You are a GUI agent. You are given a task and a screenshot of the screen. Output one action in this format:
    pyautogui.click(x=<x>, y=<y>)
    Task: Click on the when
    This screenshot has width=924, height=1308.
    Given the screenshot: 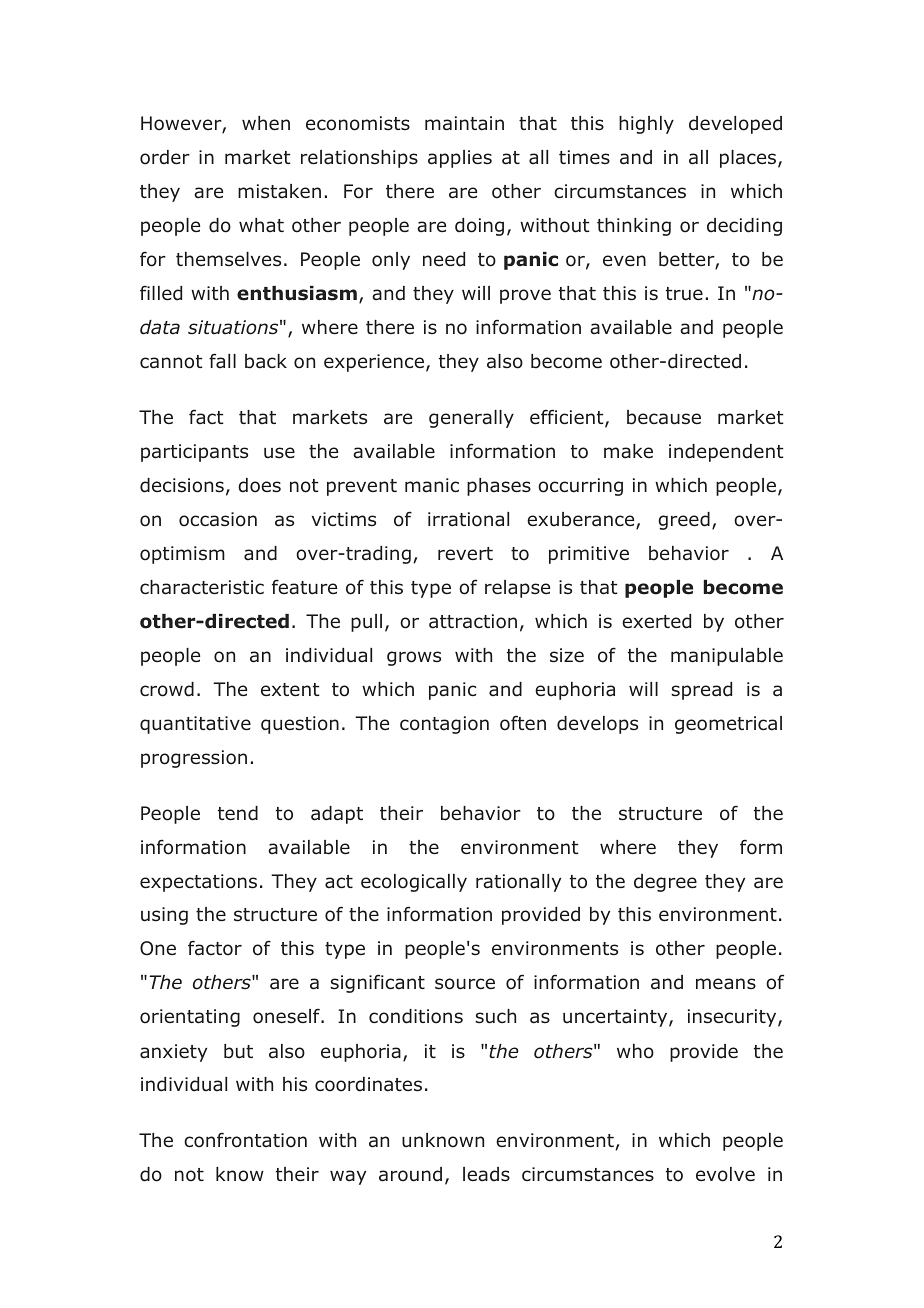 What is the action you would take?
    pyautogui.click(x=266, y=123)
